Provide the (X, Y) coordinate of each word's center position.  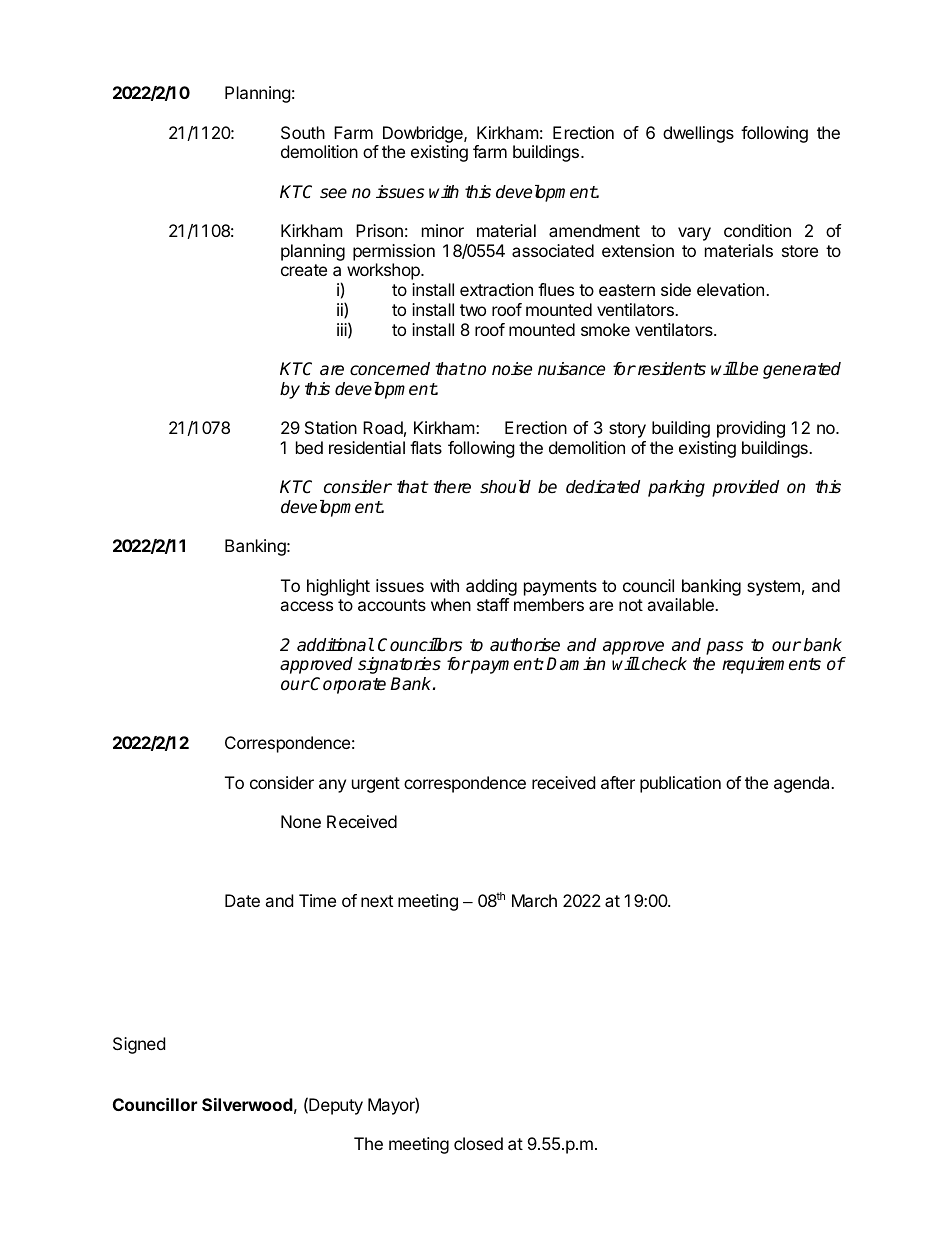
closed (478, 1143)
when (451, 604)
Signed (139, 1045)
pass (724, 648)
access (306, 606)
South (303, 132)
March (534, 900)
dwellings (698, 134)
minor (443, 230)
